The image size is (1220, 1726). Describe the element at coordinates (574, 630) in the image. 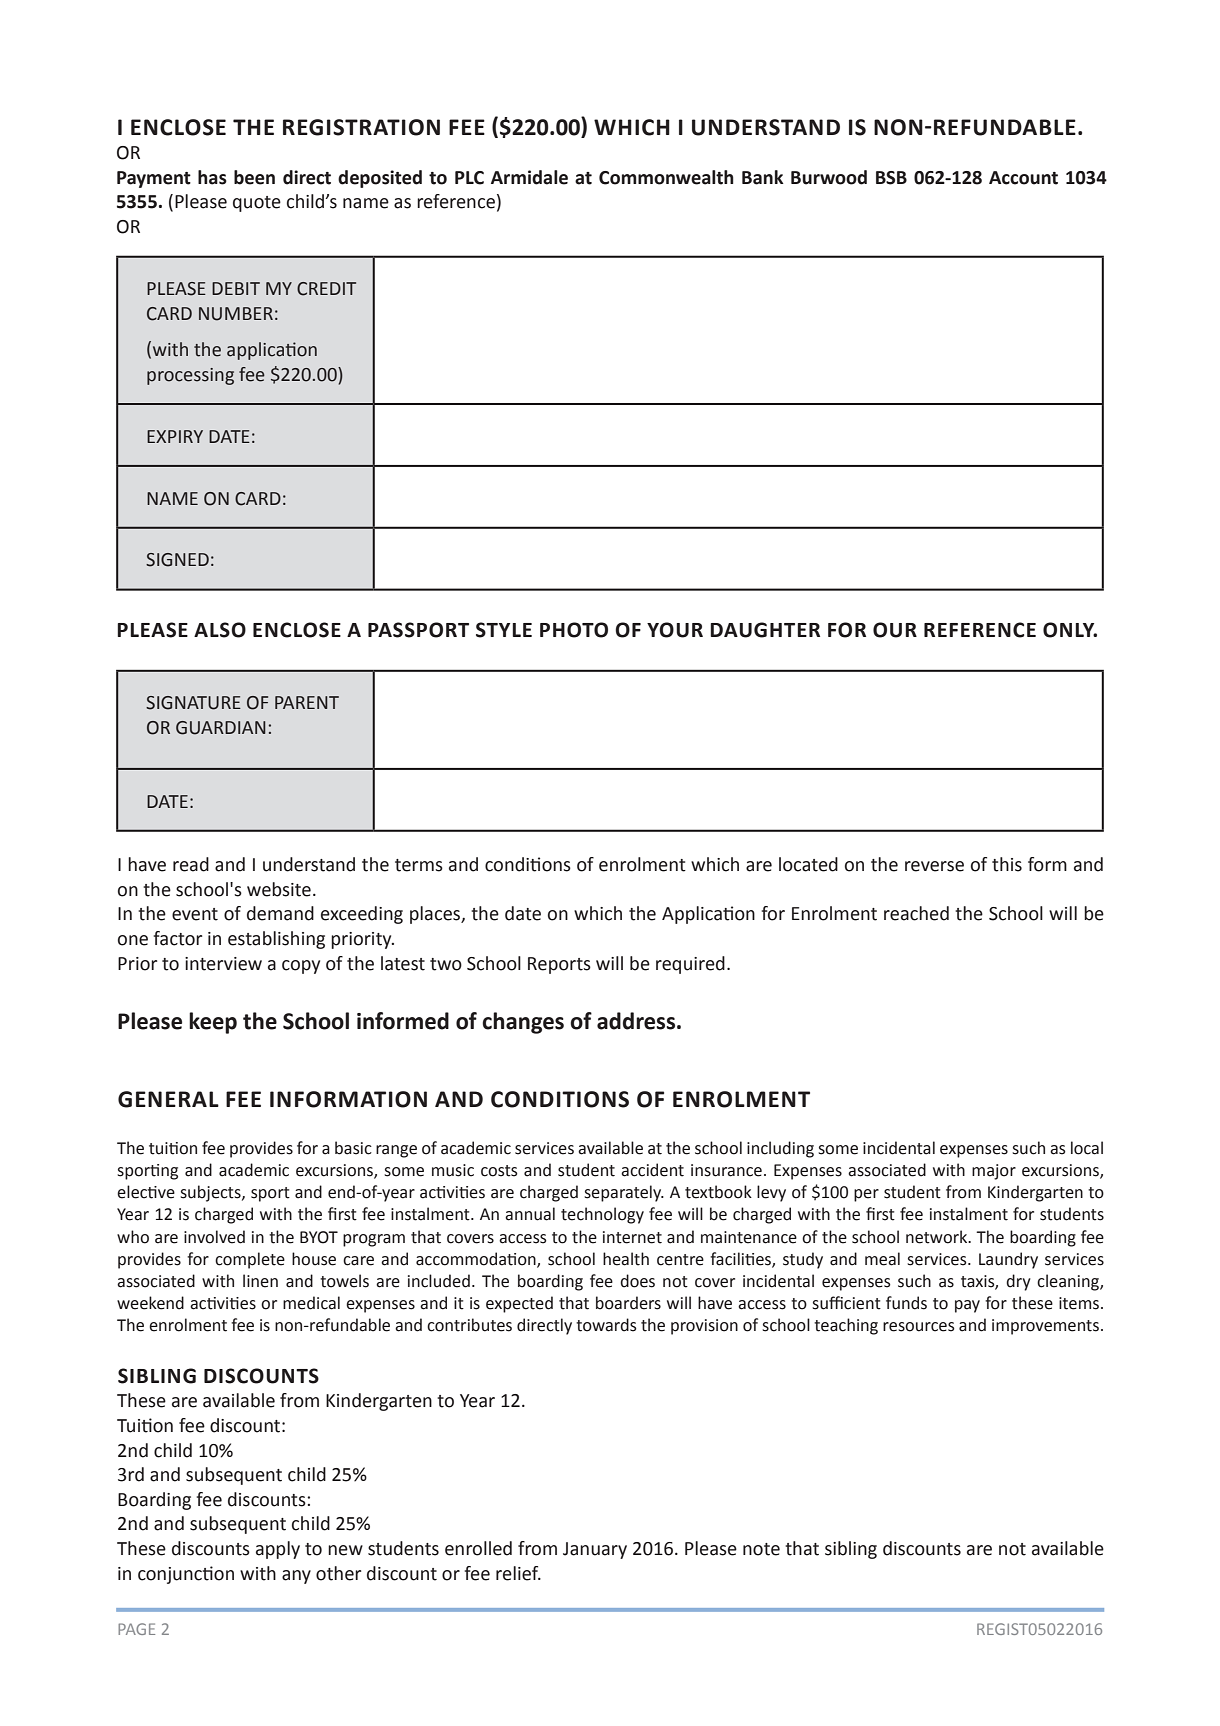

I see `PHOTO` at that location.
